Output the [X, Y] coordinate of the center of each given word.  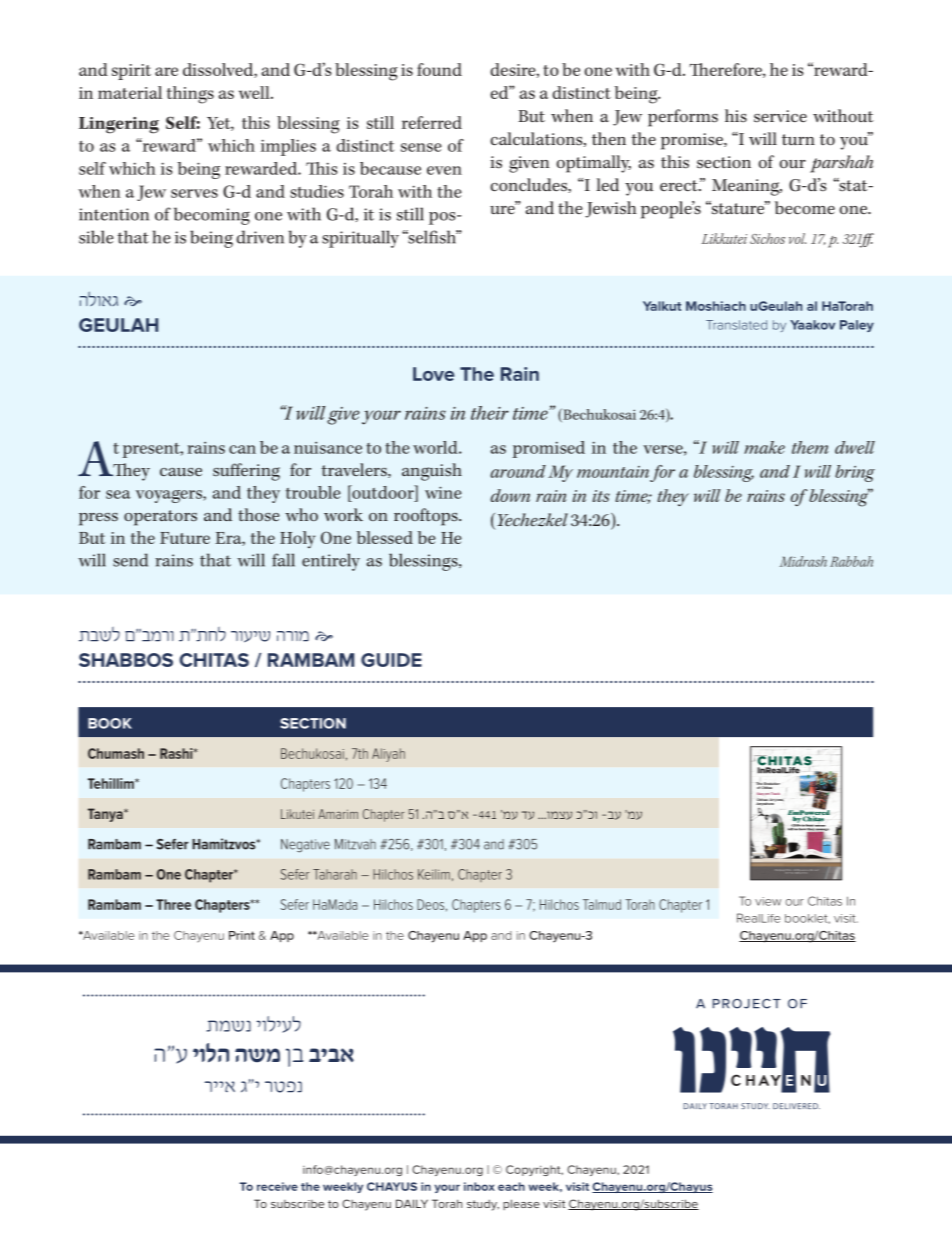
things [190, 95]
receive [277, 1186]
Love [433, 374]
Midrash [803, 561]
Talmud [602, 904]
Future [185, 538]
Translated [736, 325]
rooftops [427, 517]
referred [432, 122]
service [780, 116]
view [768, 901]
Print [242, 935]
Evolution [772, 784]
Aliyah [388, 755]
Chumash [116, 753]
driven [260, 237]
